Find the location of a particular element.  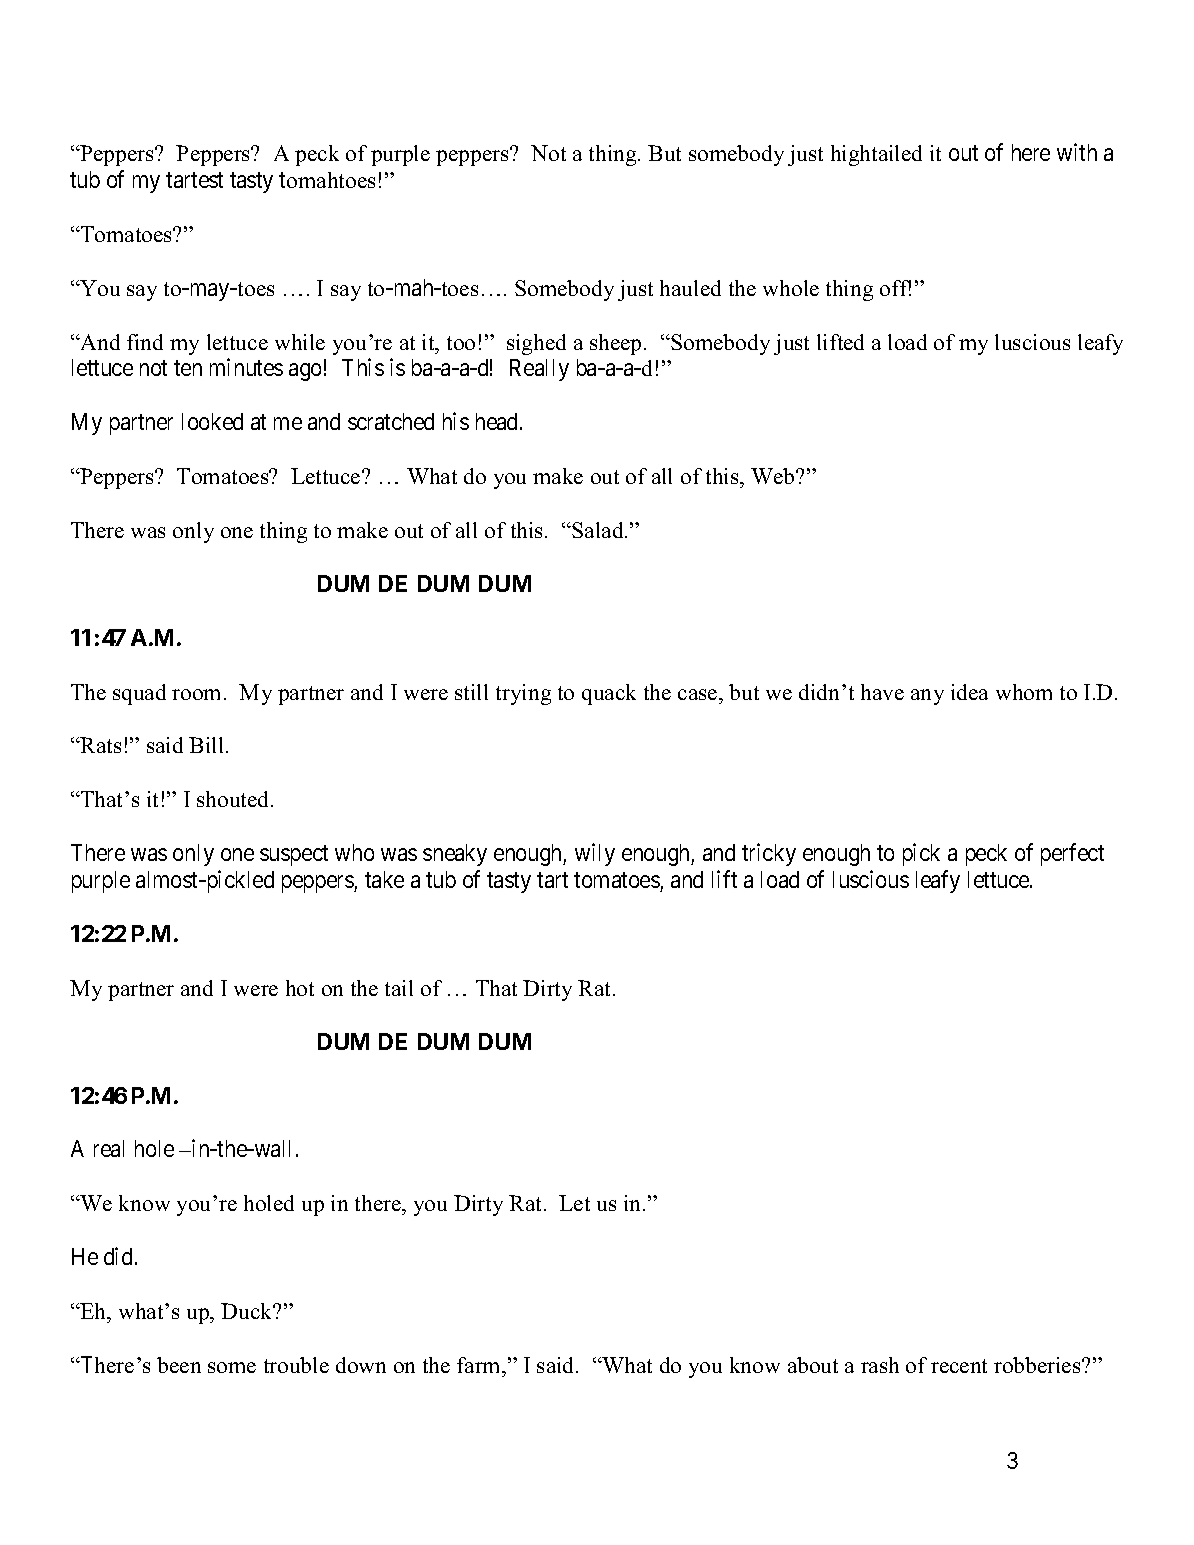

any is located at coordinates (927, 697).
